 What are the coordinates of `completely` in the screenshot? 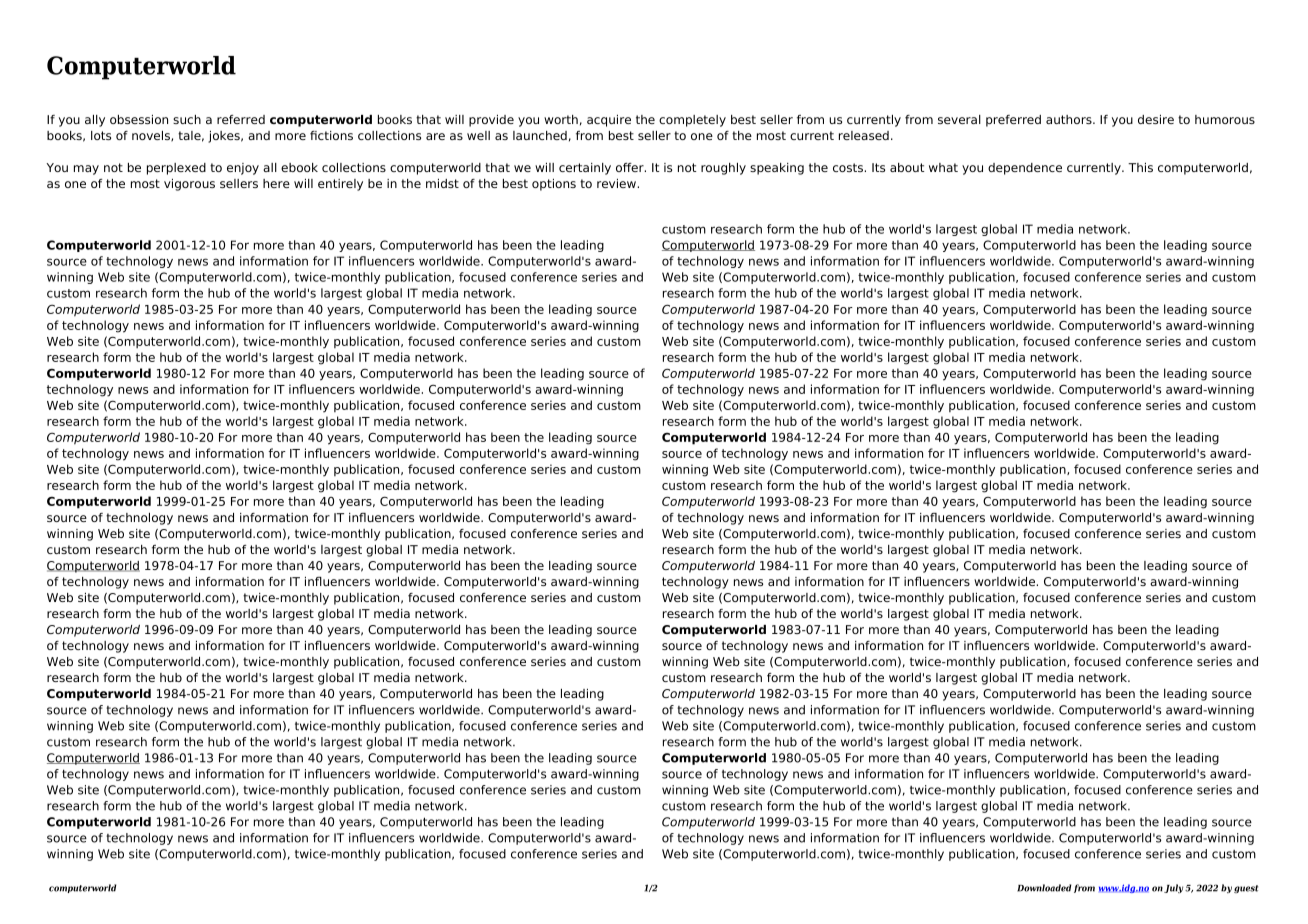 It's located at (692, 121).
